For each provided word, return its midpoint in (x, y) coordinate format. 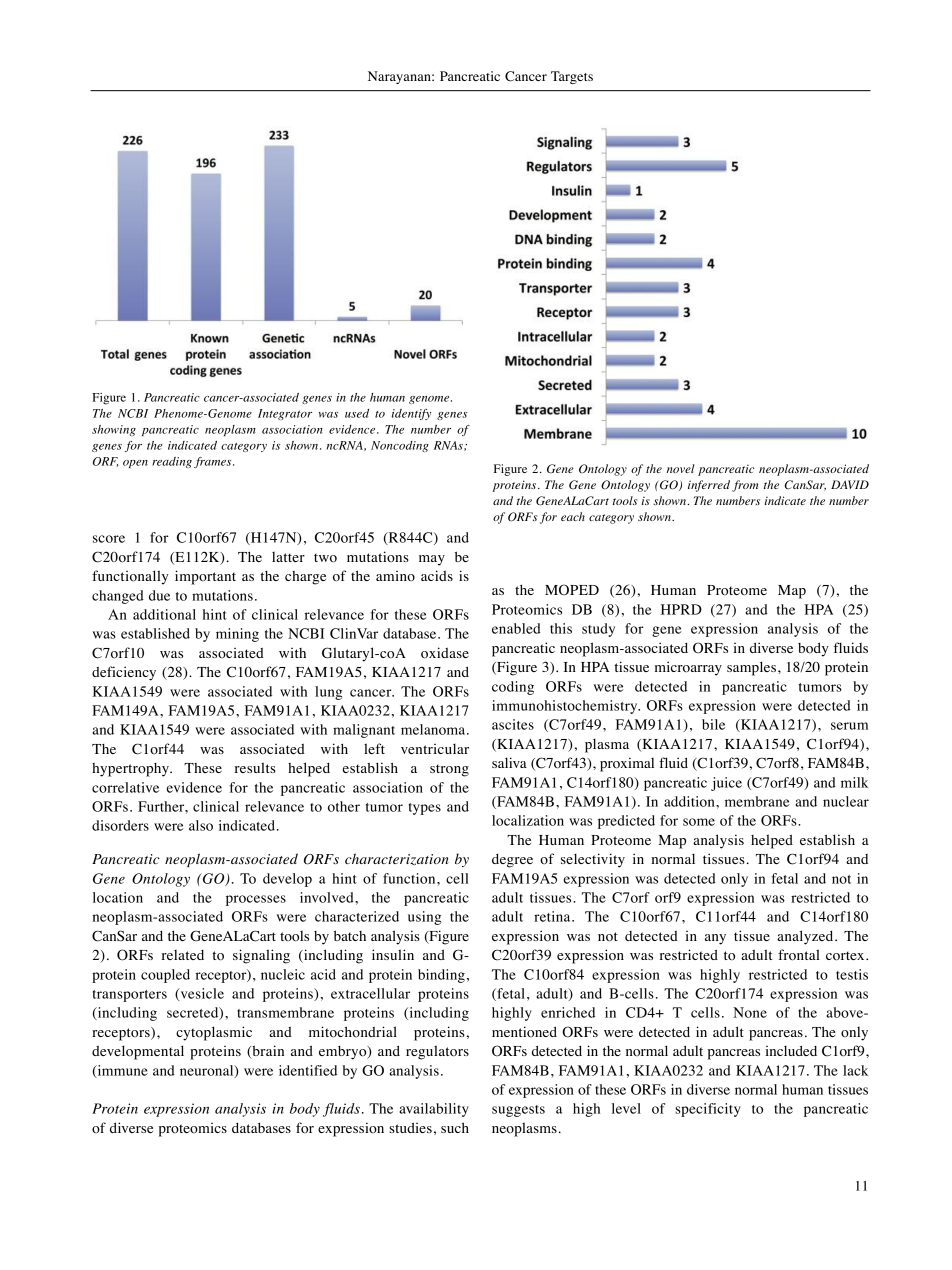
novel (681, 468)
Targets (572, 77)
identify (411, 414)
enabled (516, 628)
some (699, 822)
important (205, 577)
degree (512, 861)
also (201, 825)
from (745, 486)
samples (751, 668)
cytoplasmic (214, 1033)
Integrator (285, 414)
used (357, 413)
